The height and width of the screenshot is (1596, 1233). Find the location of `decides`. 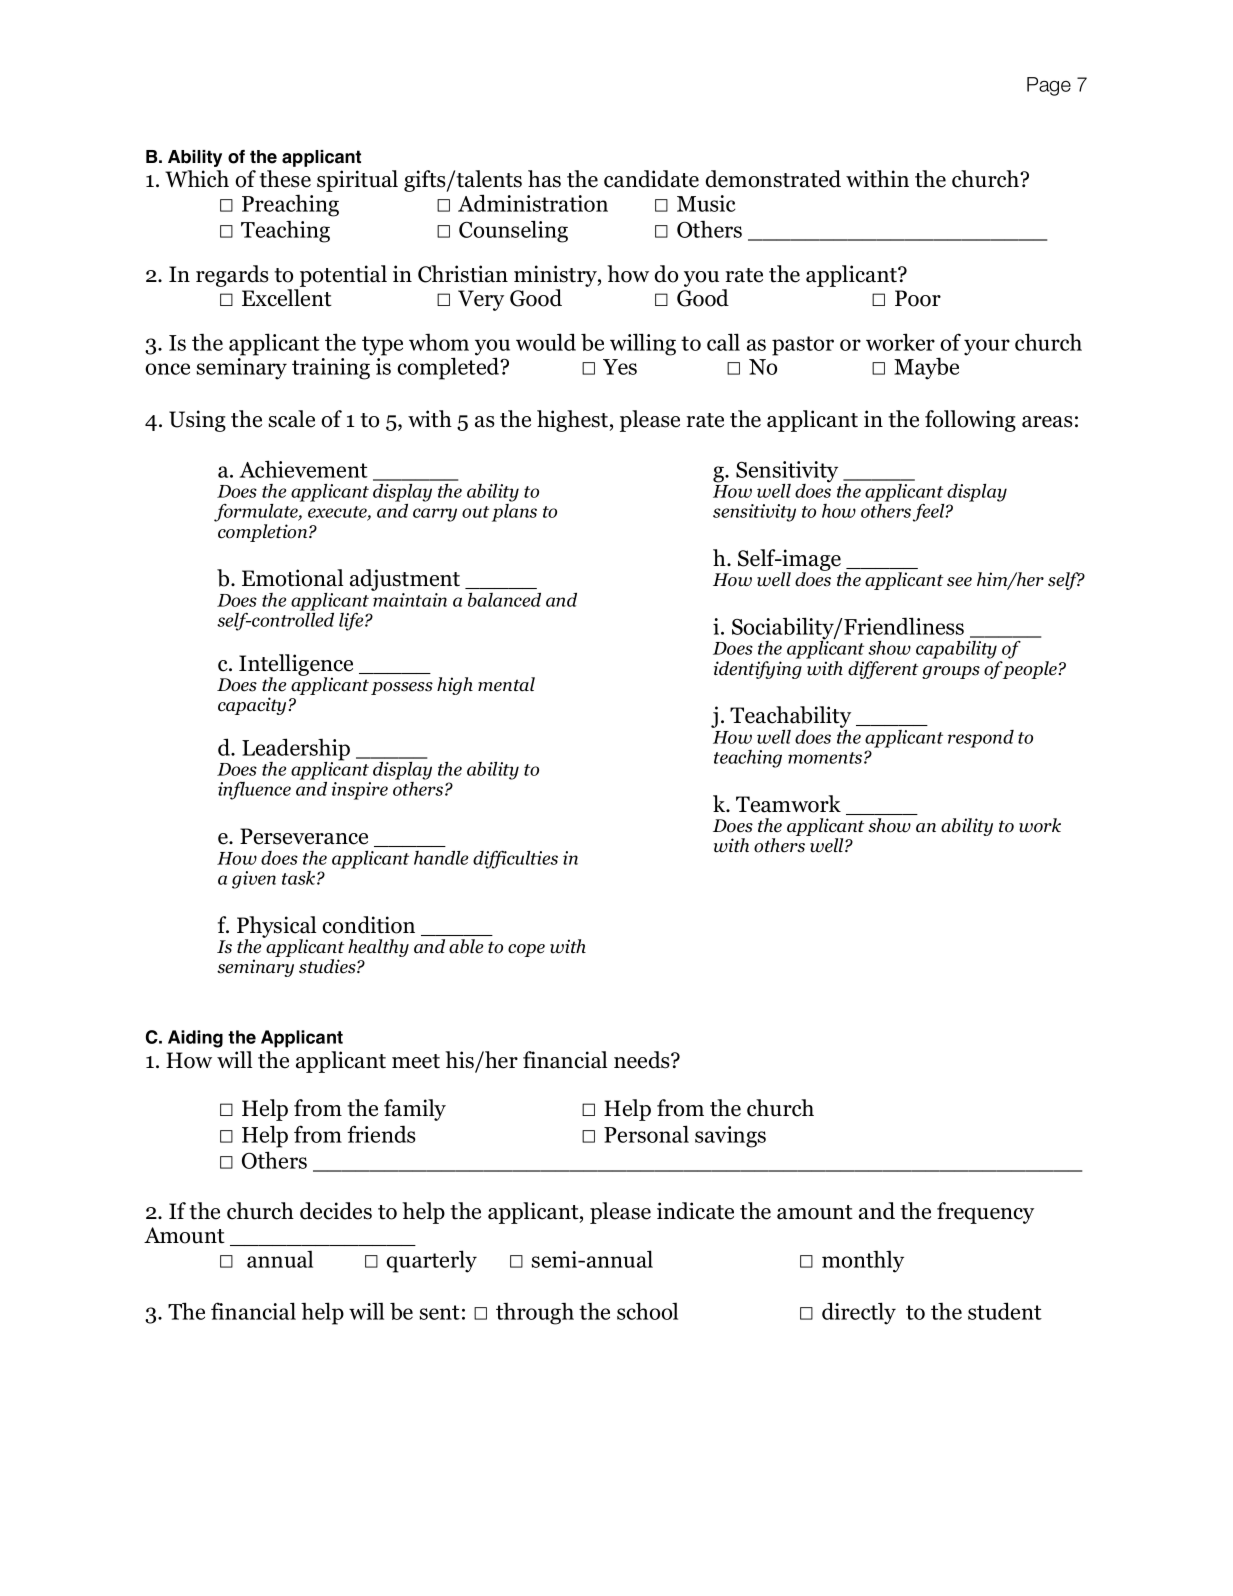

decides is located at coordinates (336, 1211).
